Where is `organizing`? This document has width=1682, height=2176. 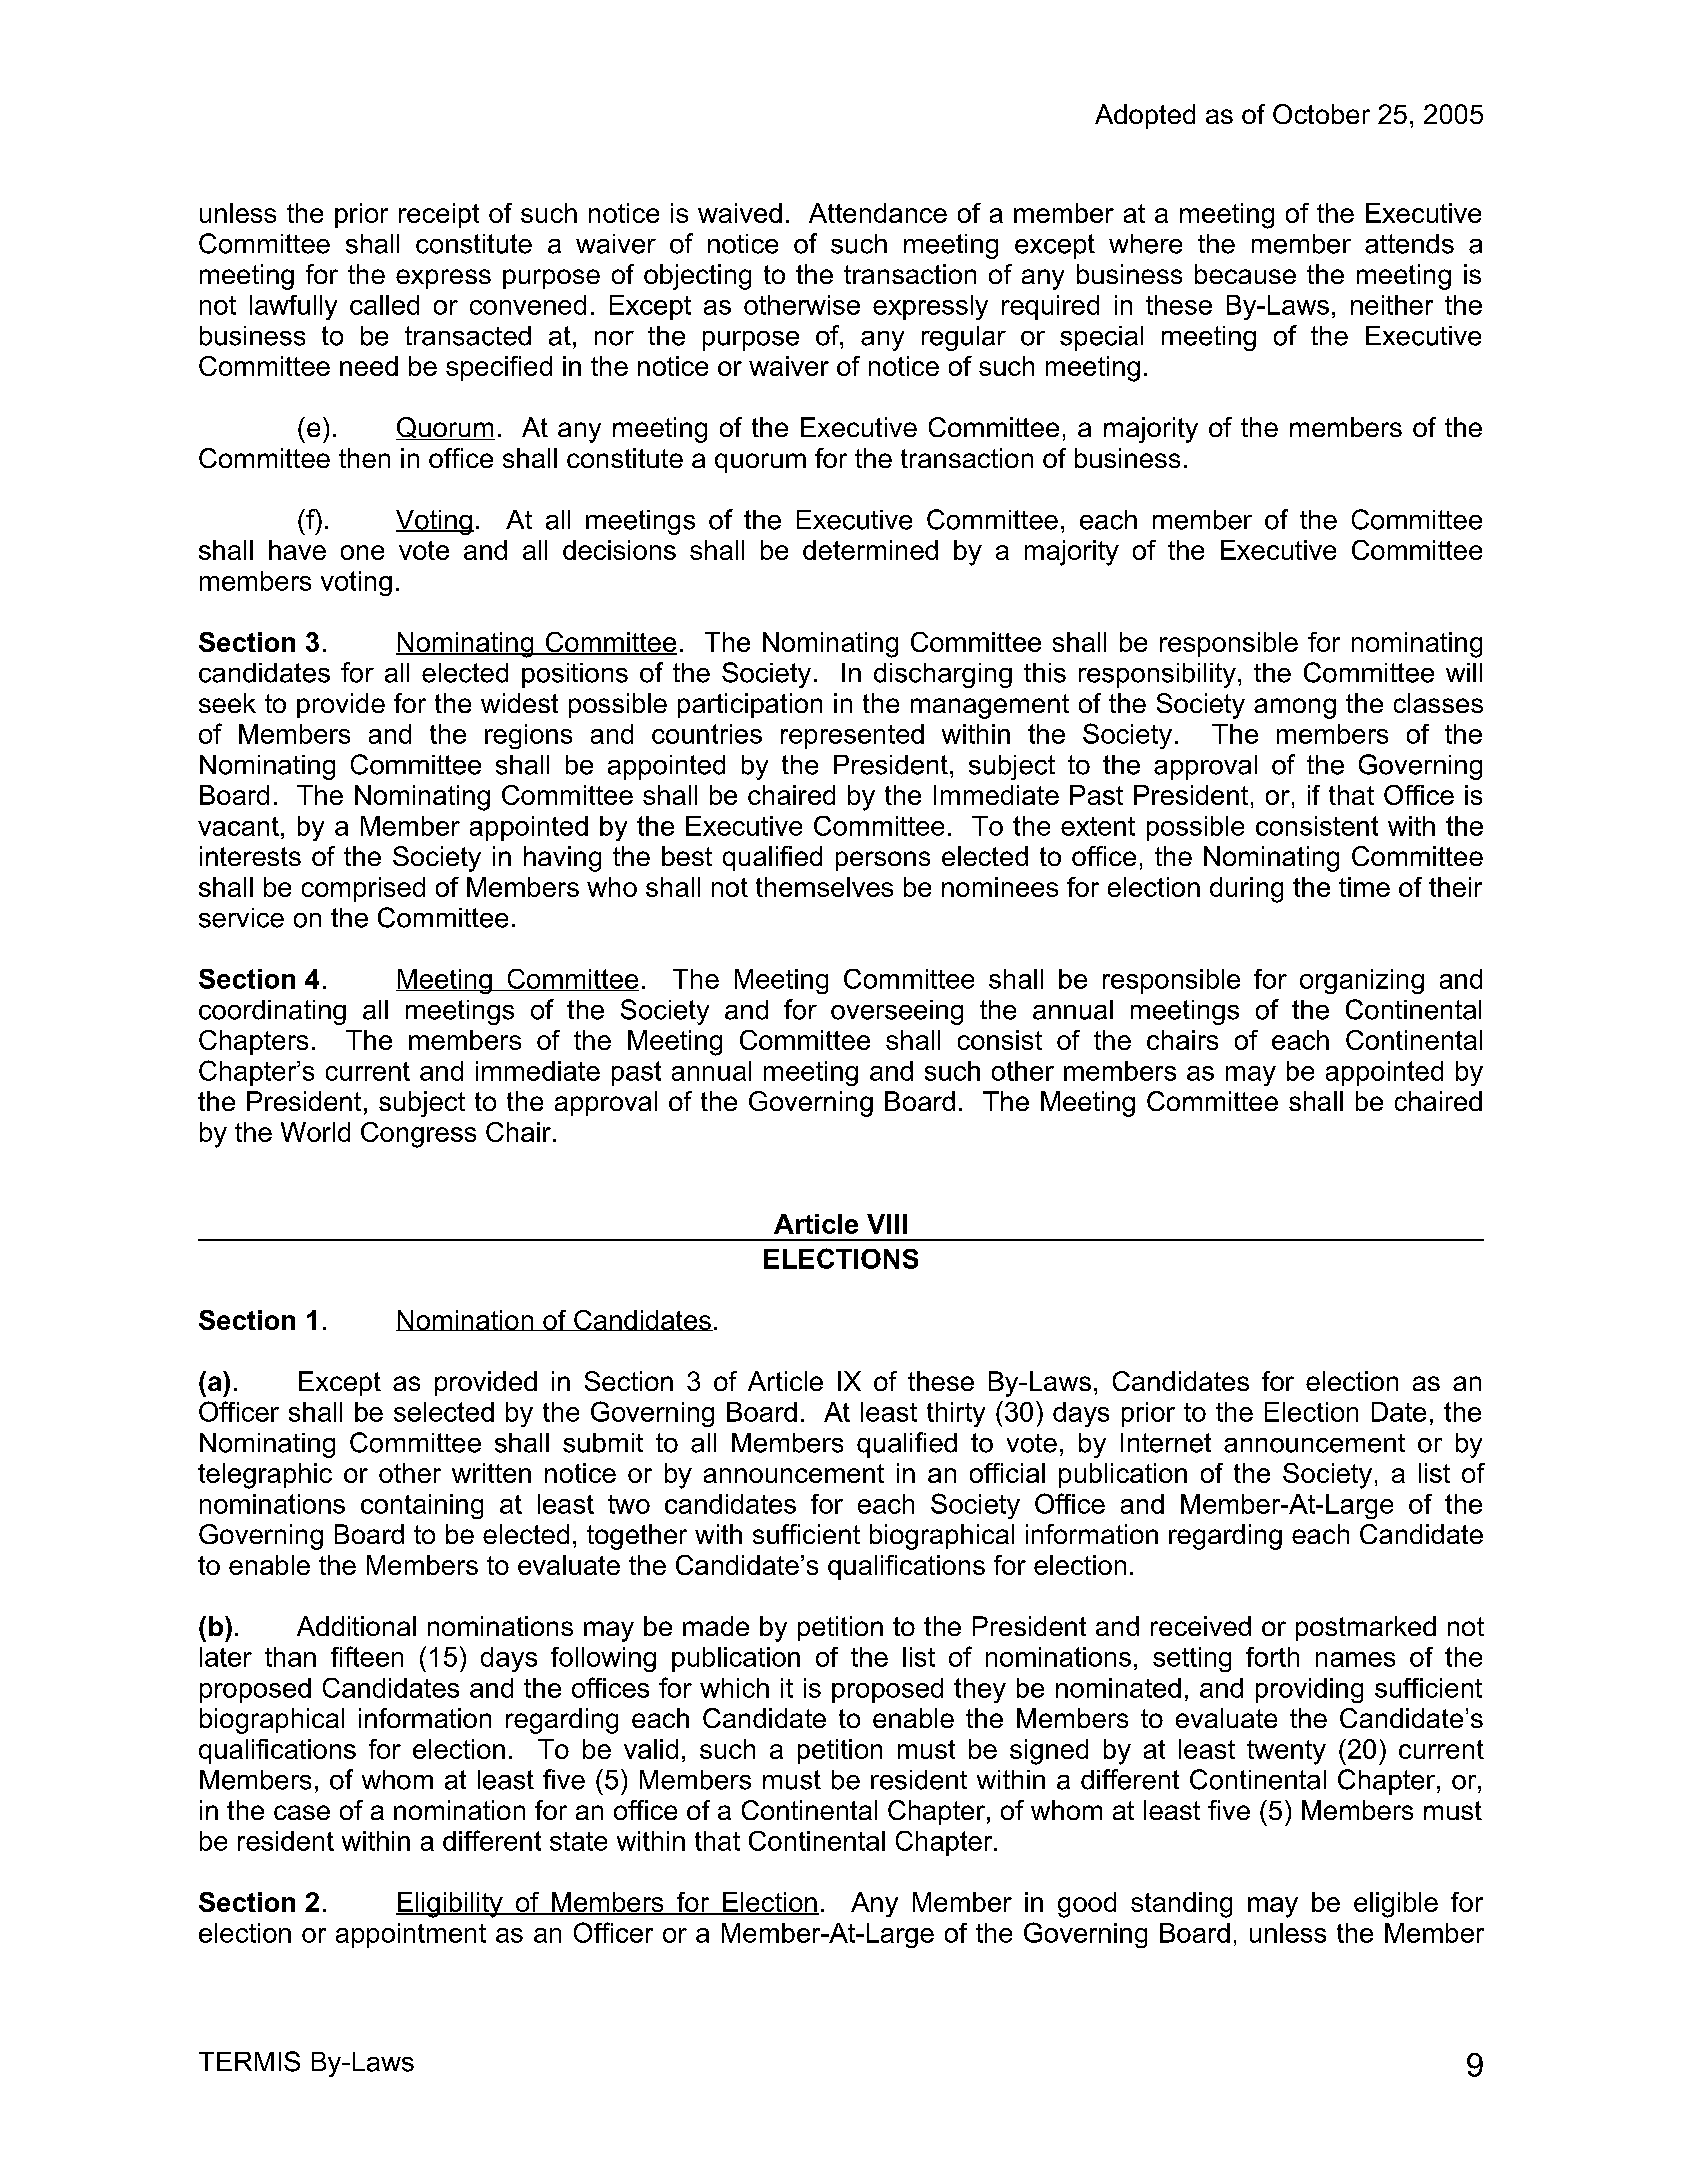 organizing is located at coordinates (1362, 981).
